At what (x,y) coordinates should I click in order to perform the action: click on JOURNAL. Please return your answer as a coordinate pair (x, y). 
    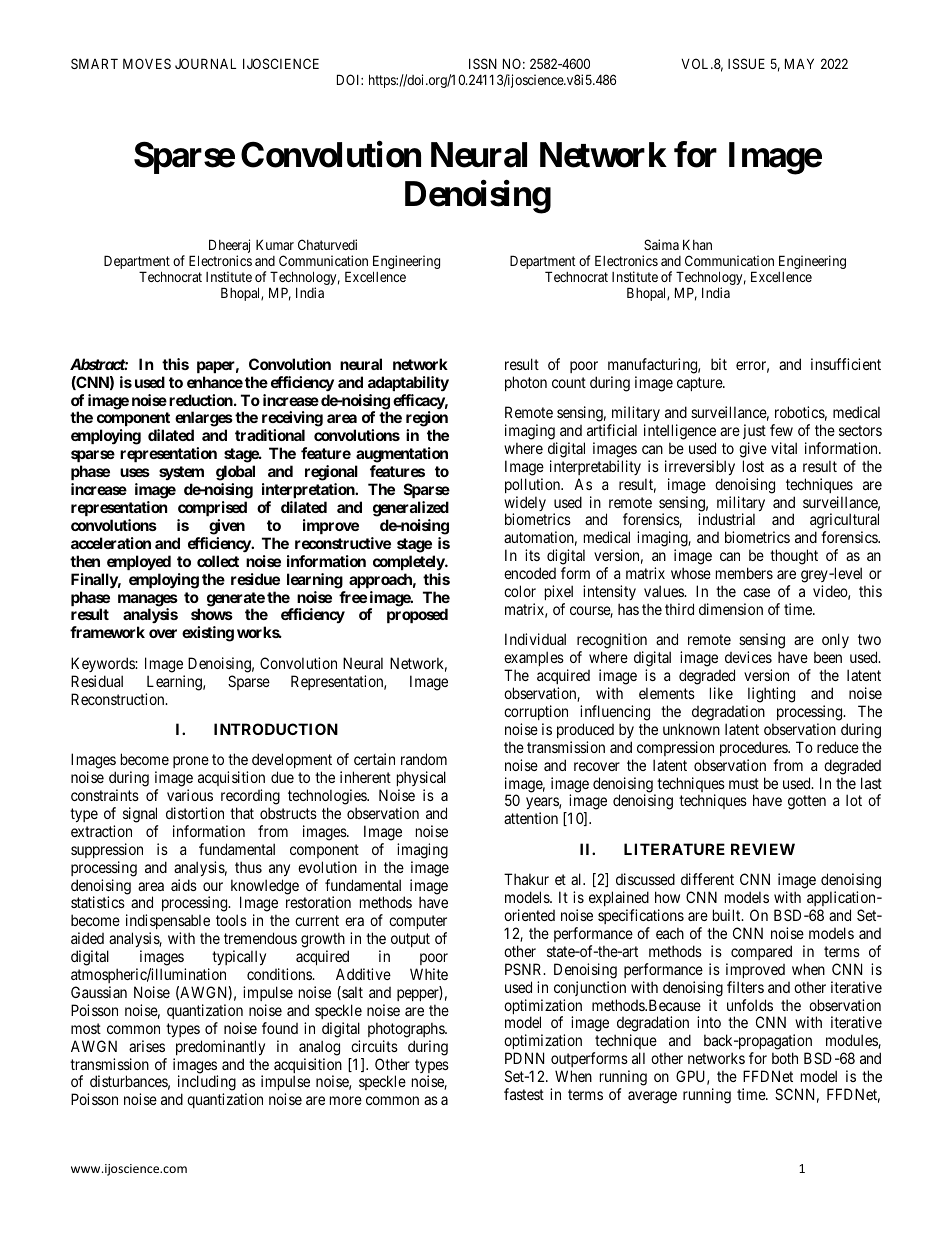
    Looking at the image, I should click on (205, 63).
